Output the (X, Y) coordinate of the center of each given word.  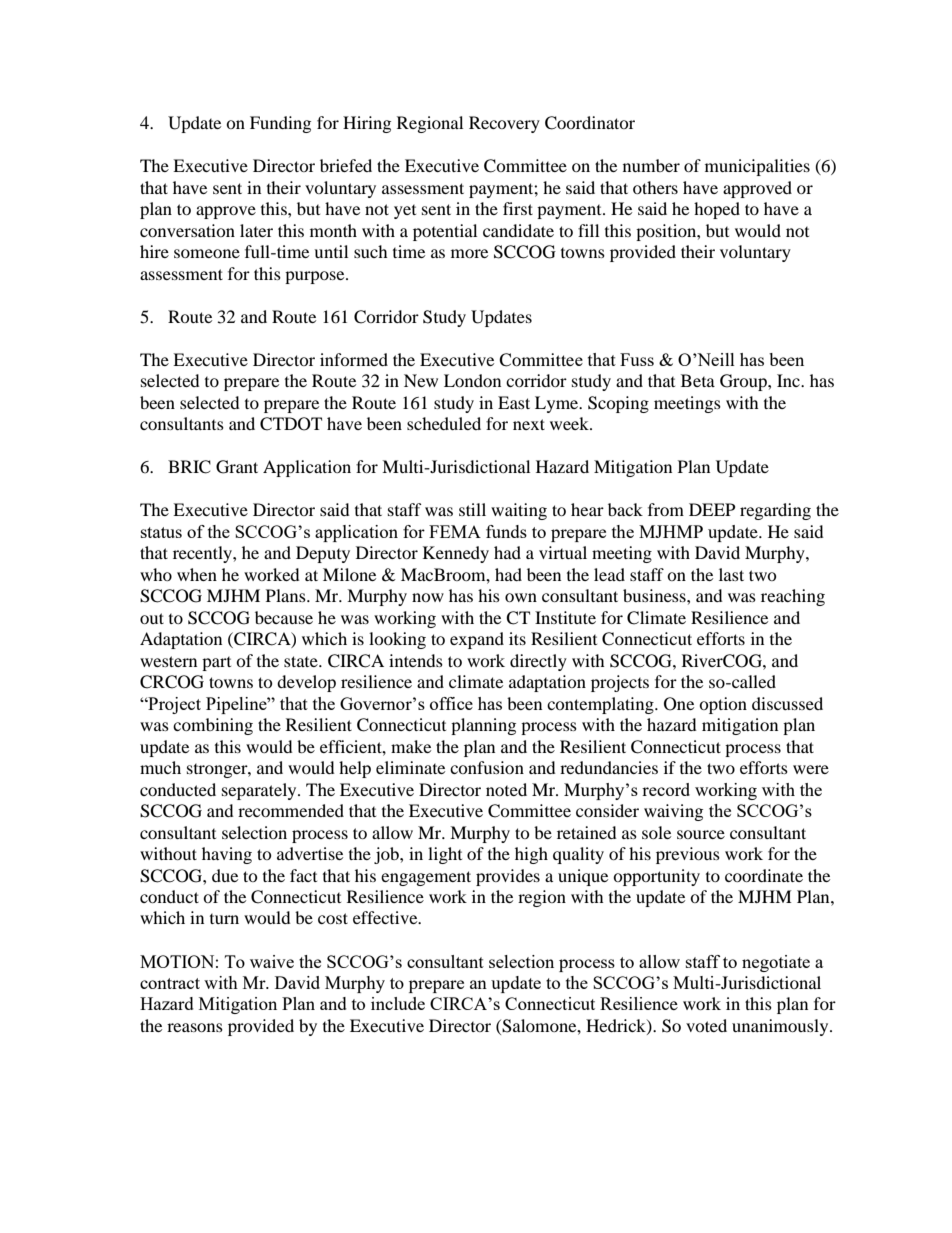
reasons (195, 1027)
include (398, 1003)
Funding (280, 124)
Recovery (504, 124)
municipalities (757, 167)
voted (706, 1025)
